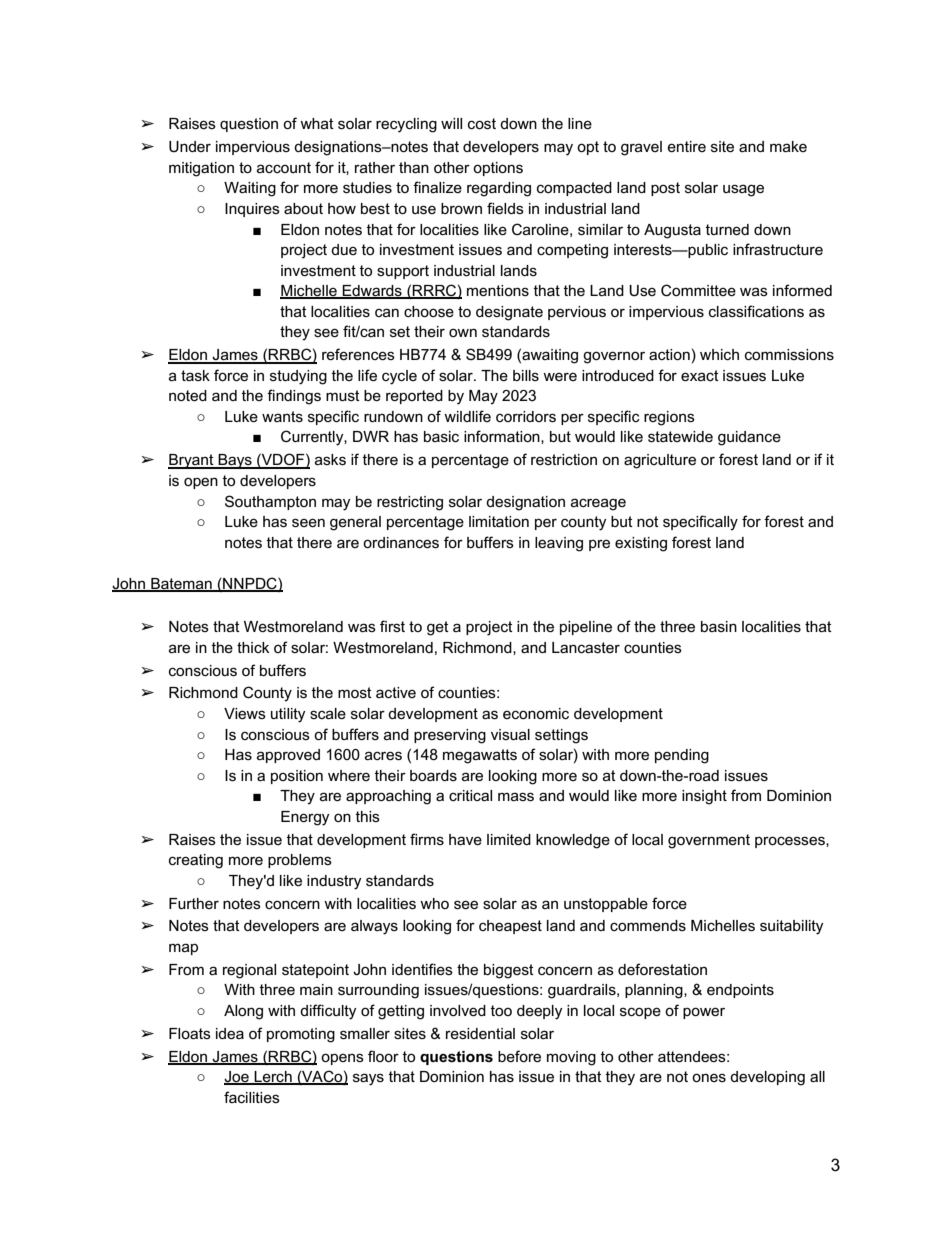  Describe the element at coordinates (519, 1056) in the screenshot. I see `before` at that location.
